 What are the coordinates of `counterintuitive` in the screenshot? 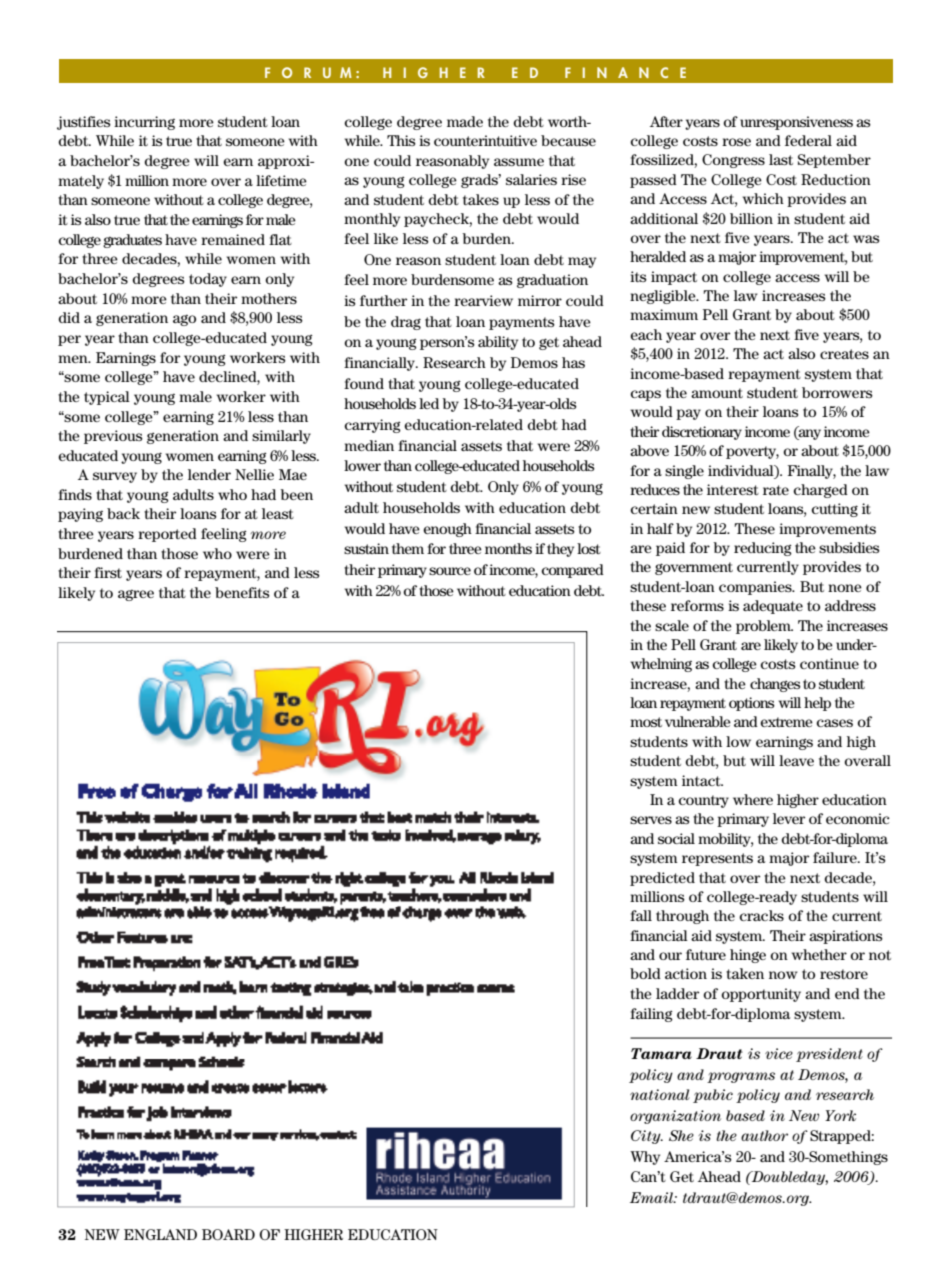 It's located at (485, 140).
